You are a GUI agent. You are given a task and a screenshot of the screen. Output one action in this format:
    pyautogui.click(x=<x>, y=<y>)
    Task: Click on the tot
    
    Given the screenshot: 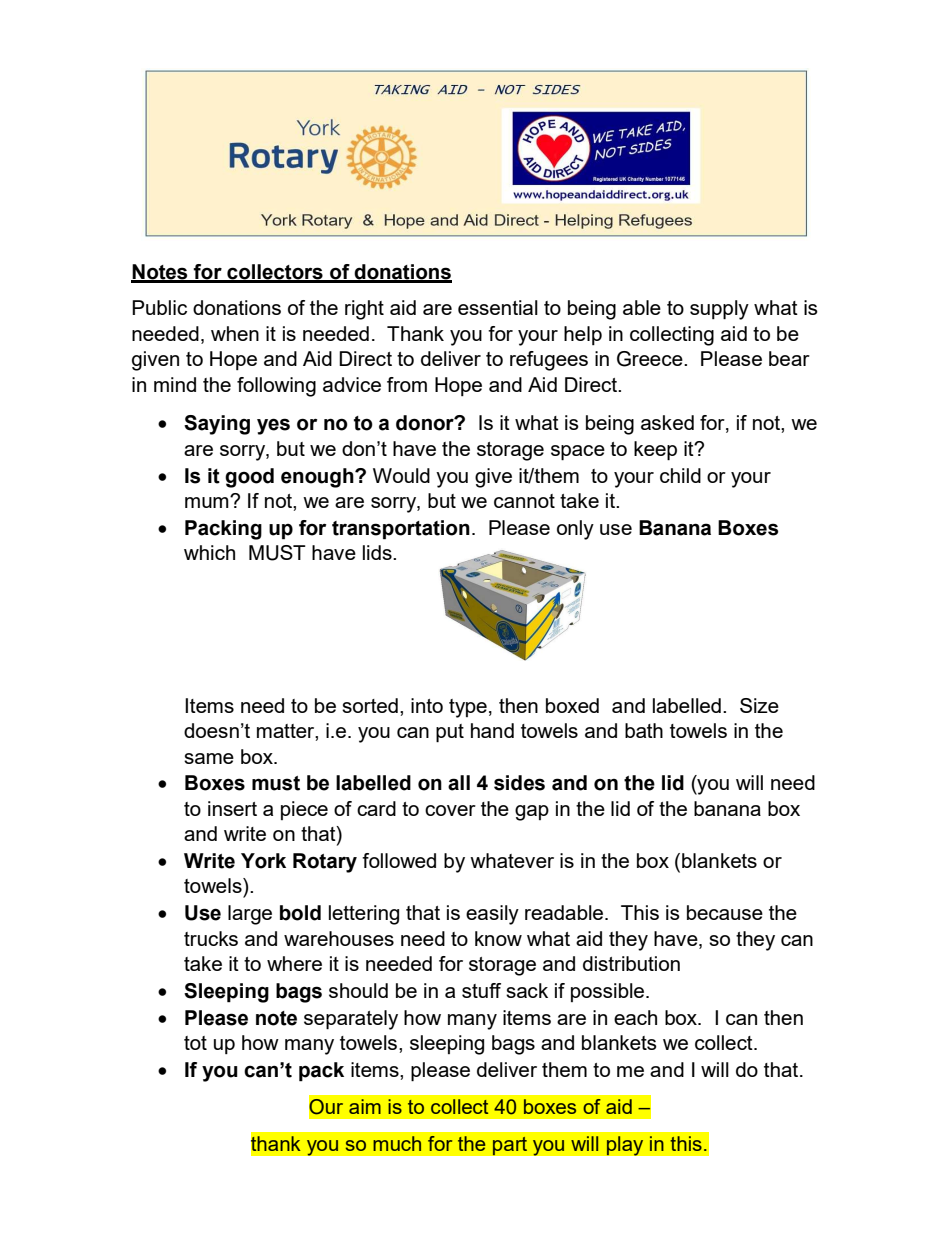 What is the action you would take?
    pyautogui.click(x=195, y=1043)
